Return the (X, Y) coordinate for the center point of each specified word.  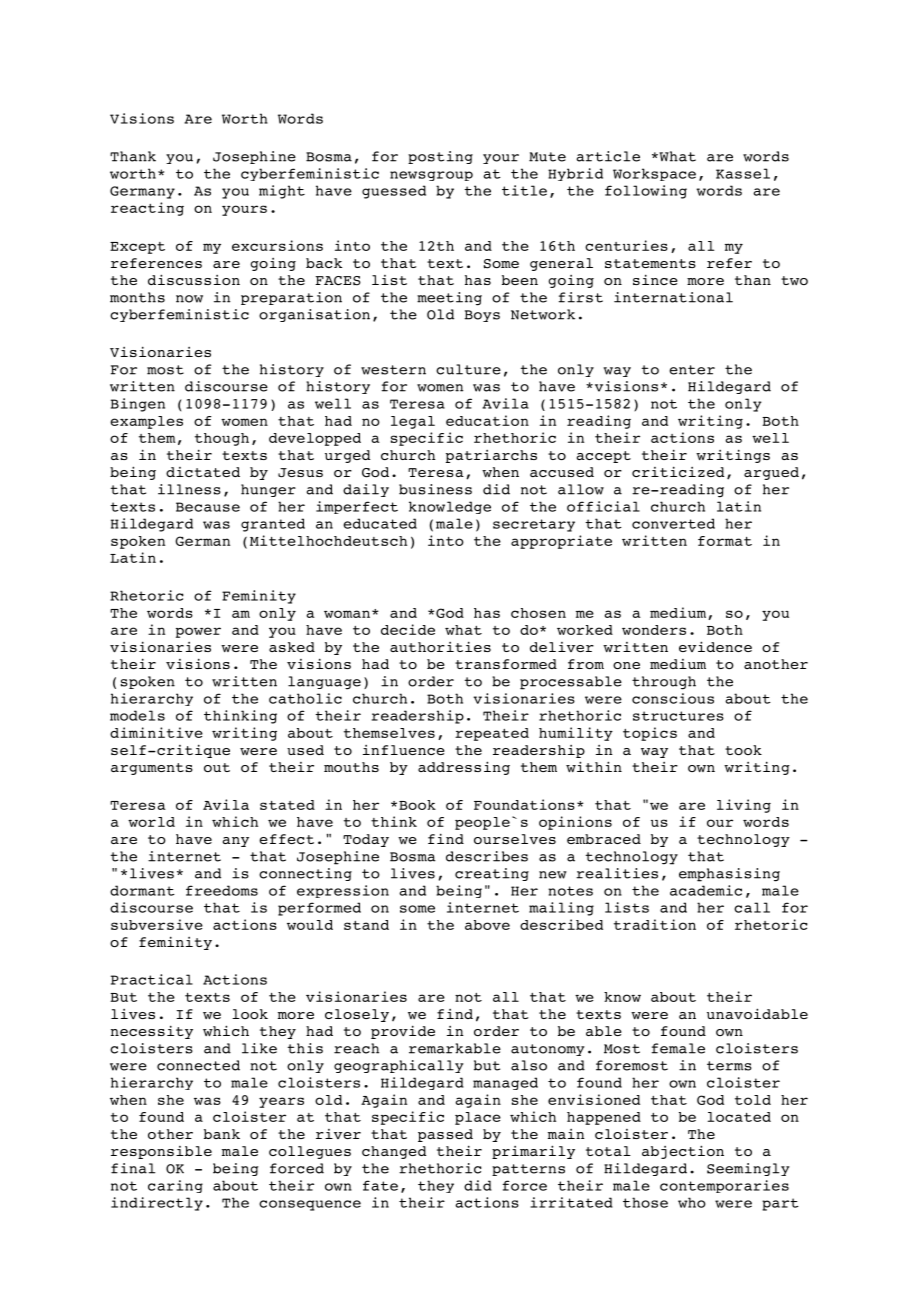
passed (445, 1135)
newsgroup (431, 176)
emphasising (729, 875)
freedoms (222, 890)
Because (208, 507)
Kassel (743, 173)
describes (487, 856)
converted (673, 523)
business (435, 489)
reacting (147, 209)
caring (175, 1186)
